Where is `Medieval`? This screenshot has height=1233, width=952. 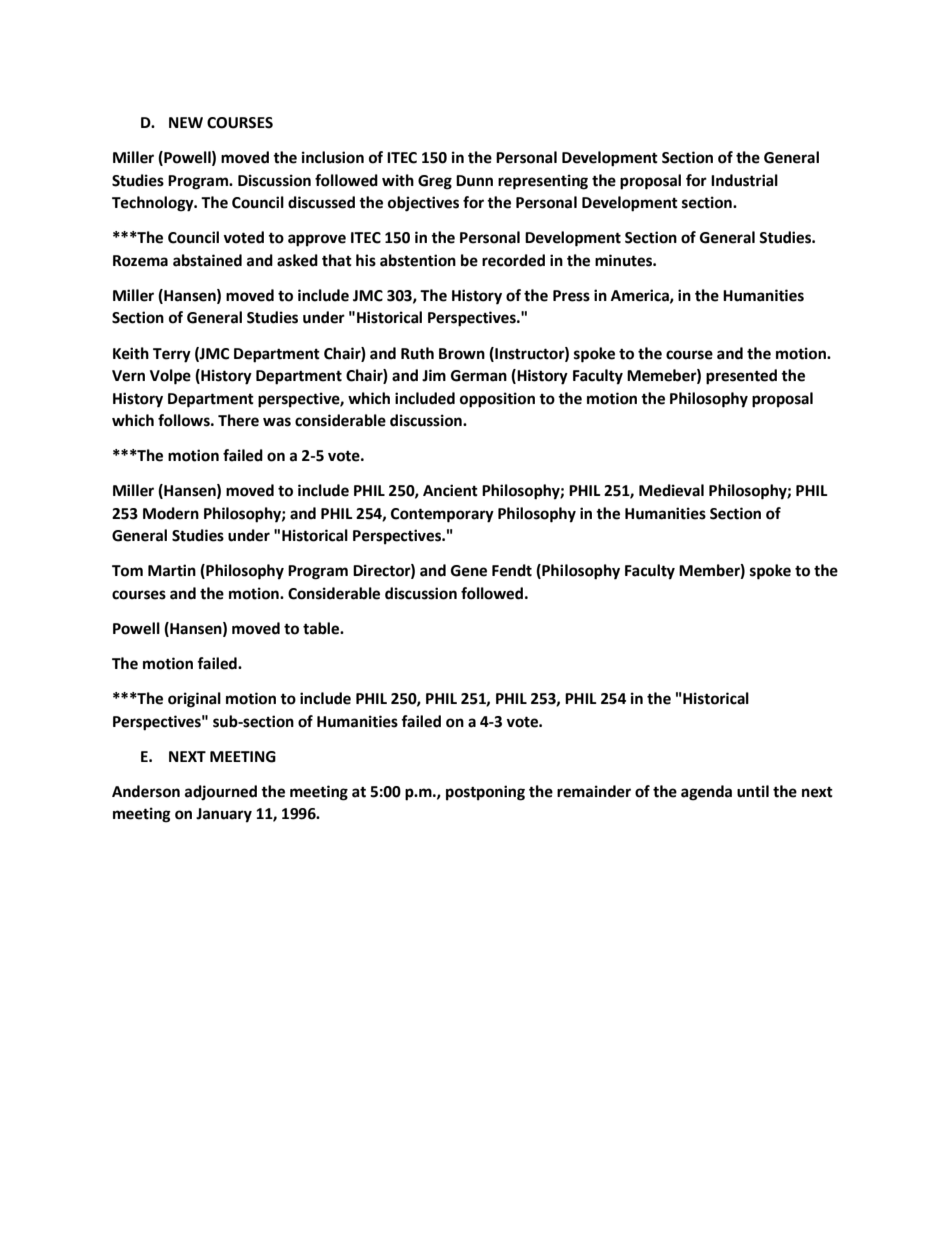 Medieval is located at coordinates (671, 490).
